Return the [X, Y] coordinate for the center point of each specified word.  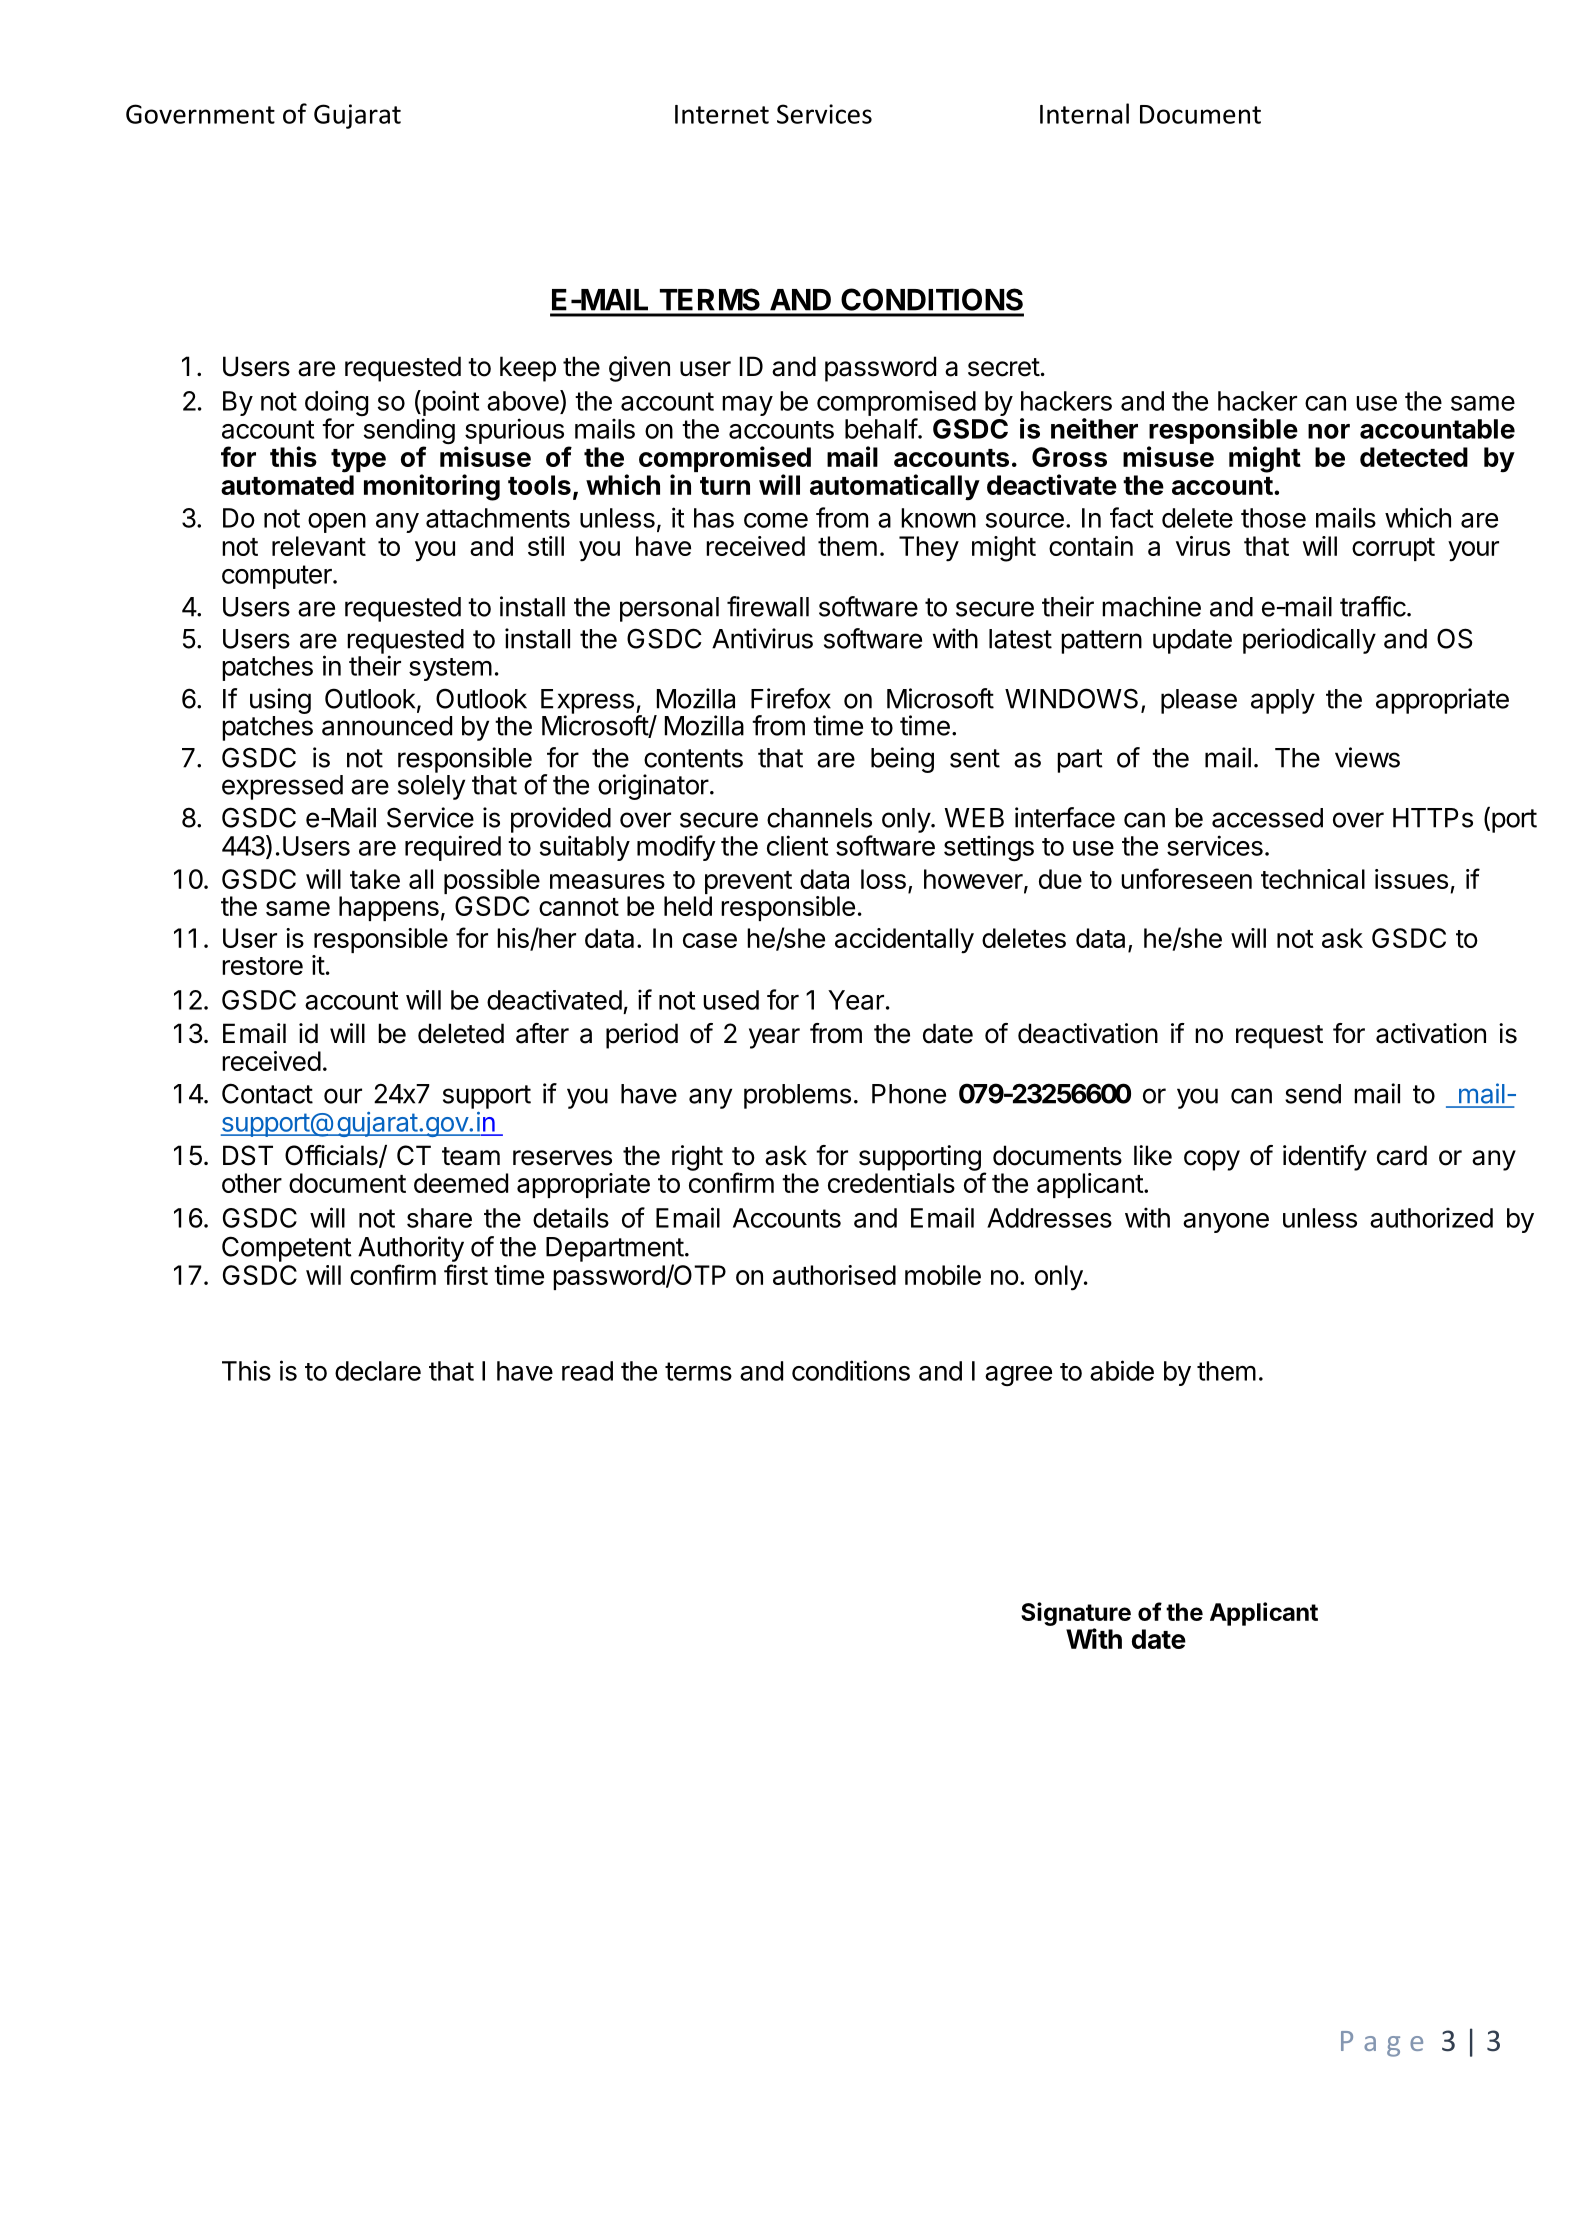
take [375, 879]
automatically [895, 487]
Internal [1084, 113]
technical [1313, 879]
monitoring [432, 487]
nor [1329, 431]
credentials [891, 1183]
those [1273, 518]
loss [883, 879]
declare [378, 1371]
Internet [722, 114]
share [439, 1218]
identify [1325, 1158]
